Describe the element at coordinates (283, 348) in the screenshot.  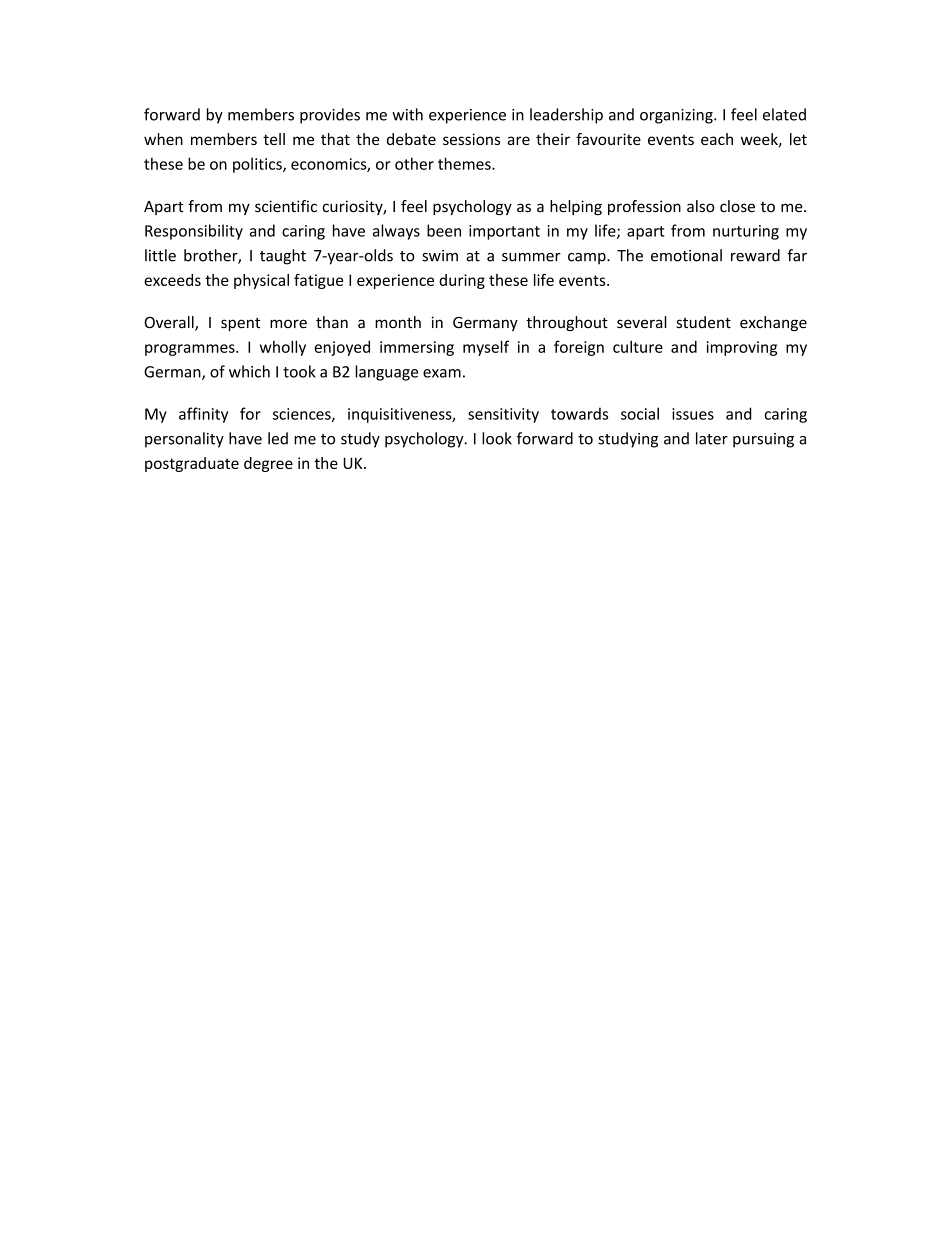
I see `wholly` at that location.
